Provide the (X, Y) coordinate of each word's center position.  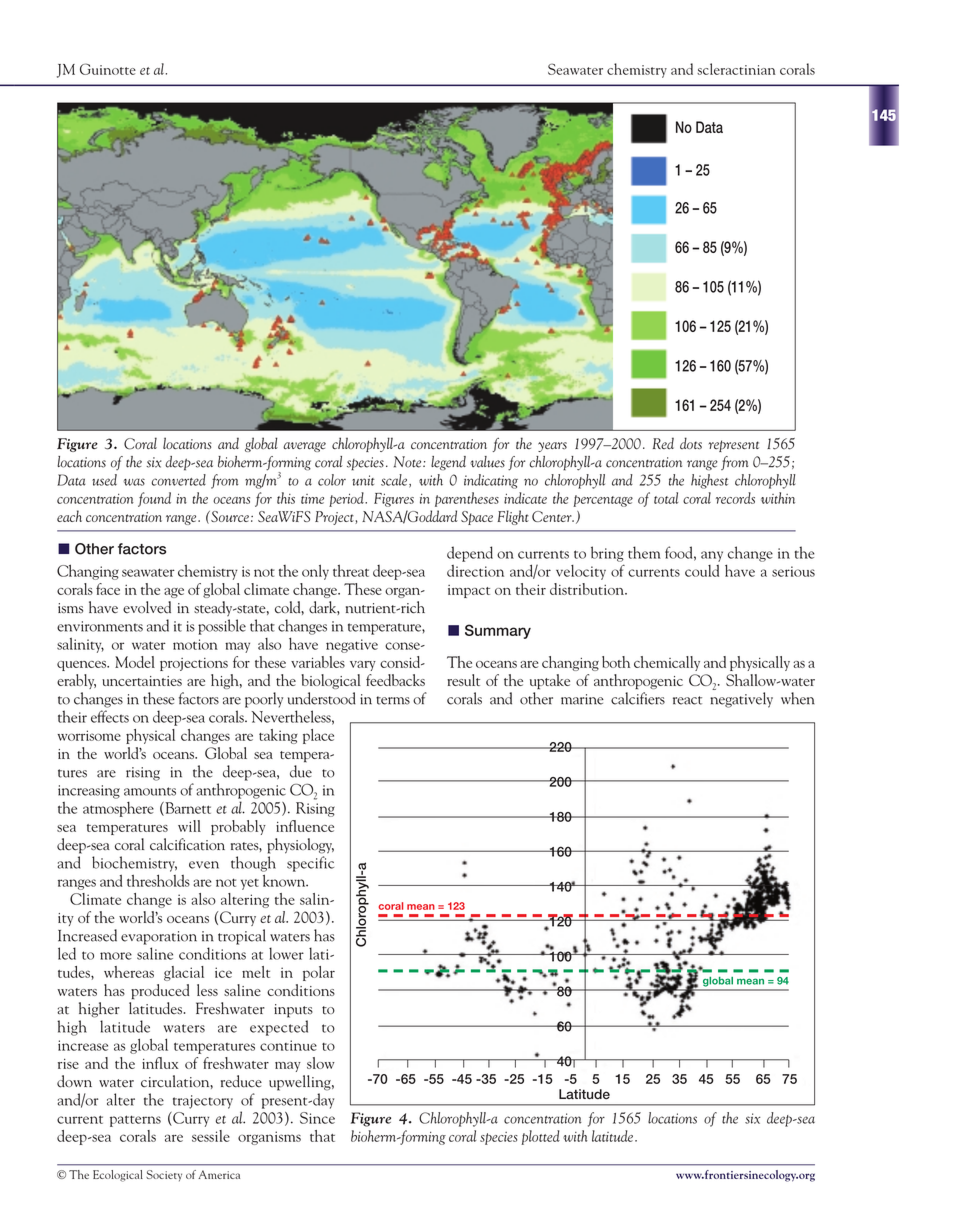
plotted (540, 1137)
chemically (667, 663)
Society (164, 1176)
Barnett (187, 809)
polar (319, 973)
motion (195, 644)
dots (691, 443)
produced (160, 991)
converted (179, 480)
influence (305, 826)
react (687, 700)
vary (363, 666)
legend (448, 463)
